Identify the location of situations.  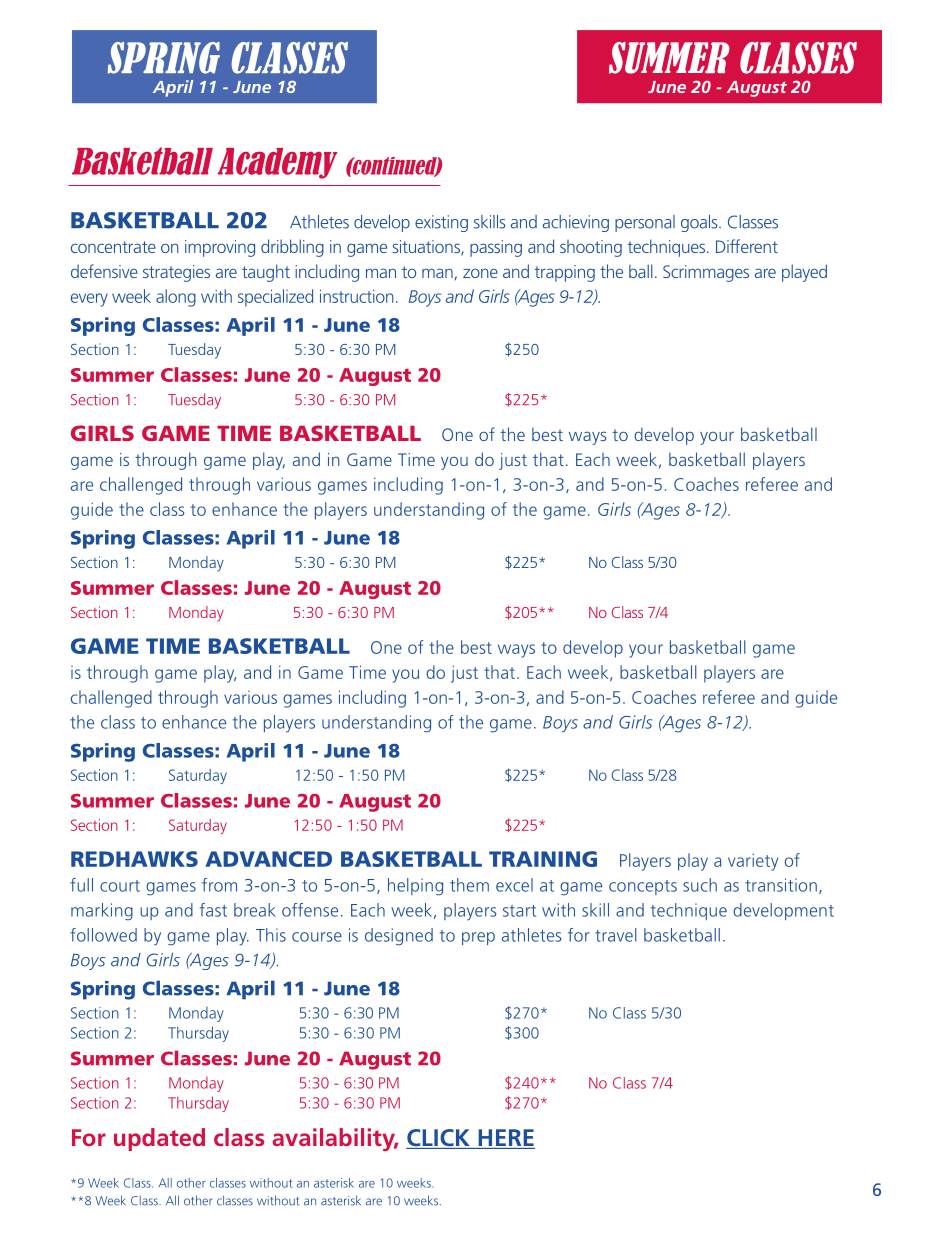
(427, 248).
